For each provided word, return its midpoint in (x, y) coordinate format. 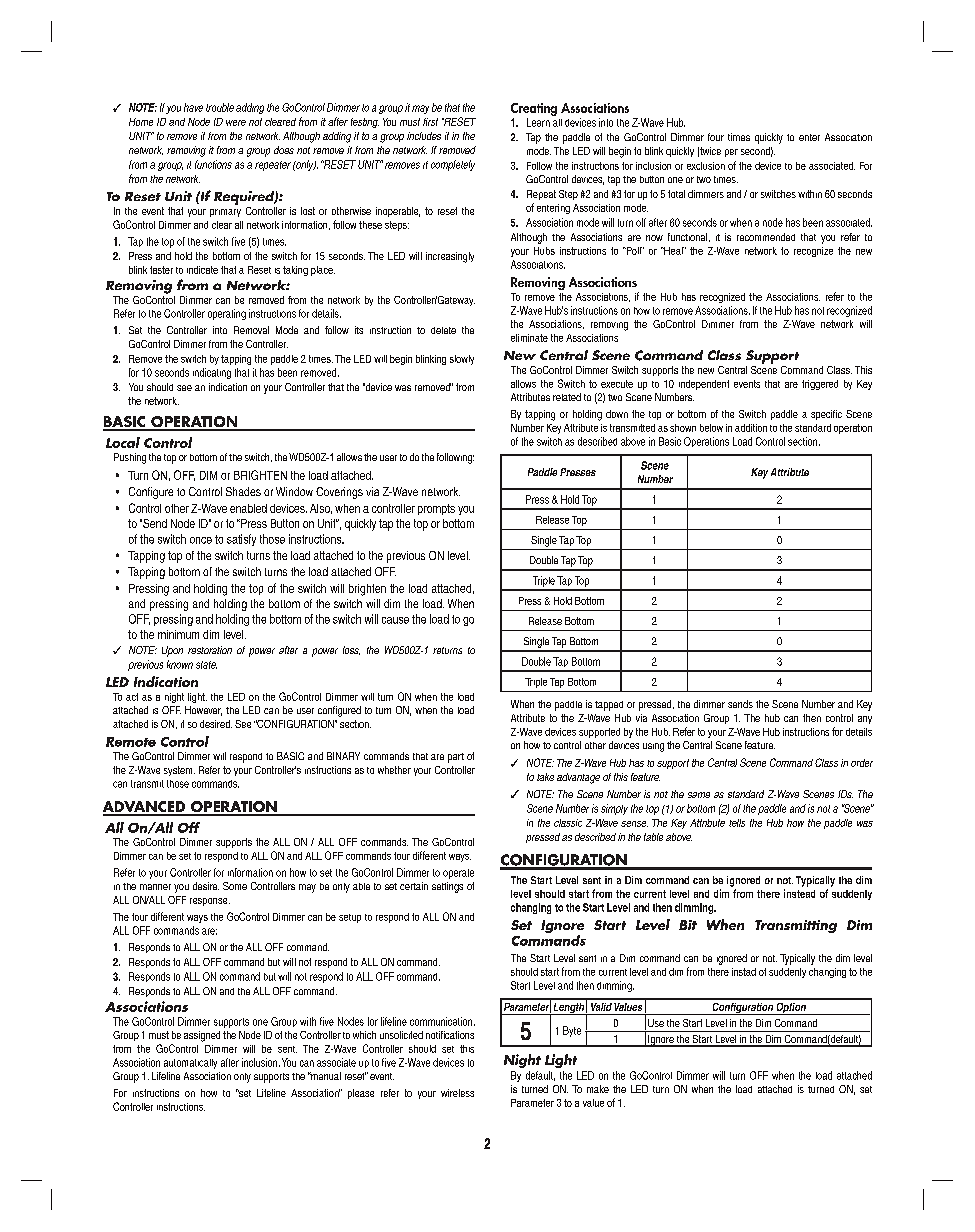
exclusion (706, 166)
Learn (538, 122)
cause (395, 620)
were (236, 123)
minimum (178, 634)
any (865, 720)
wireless (457, 1093)
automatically (190, 1064)
